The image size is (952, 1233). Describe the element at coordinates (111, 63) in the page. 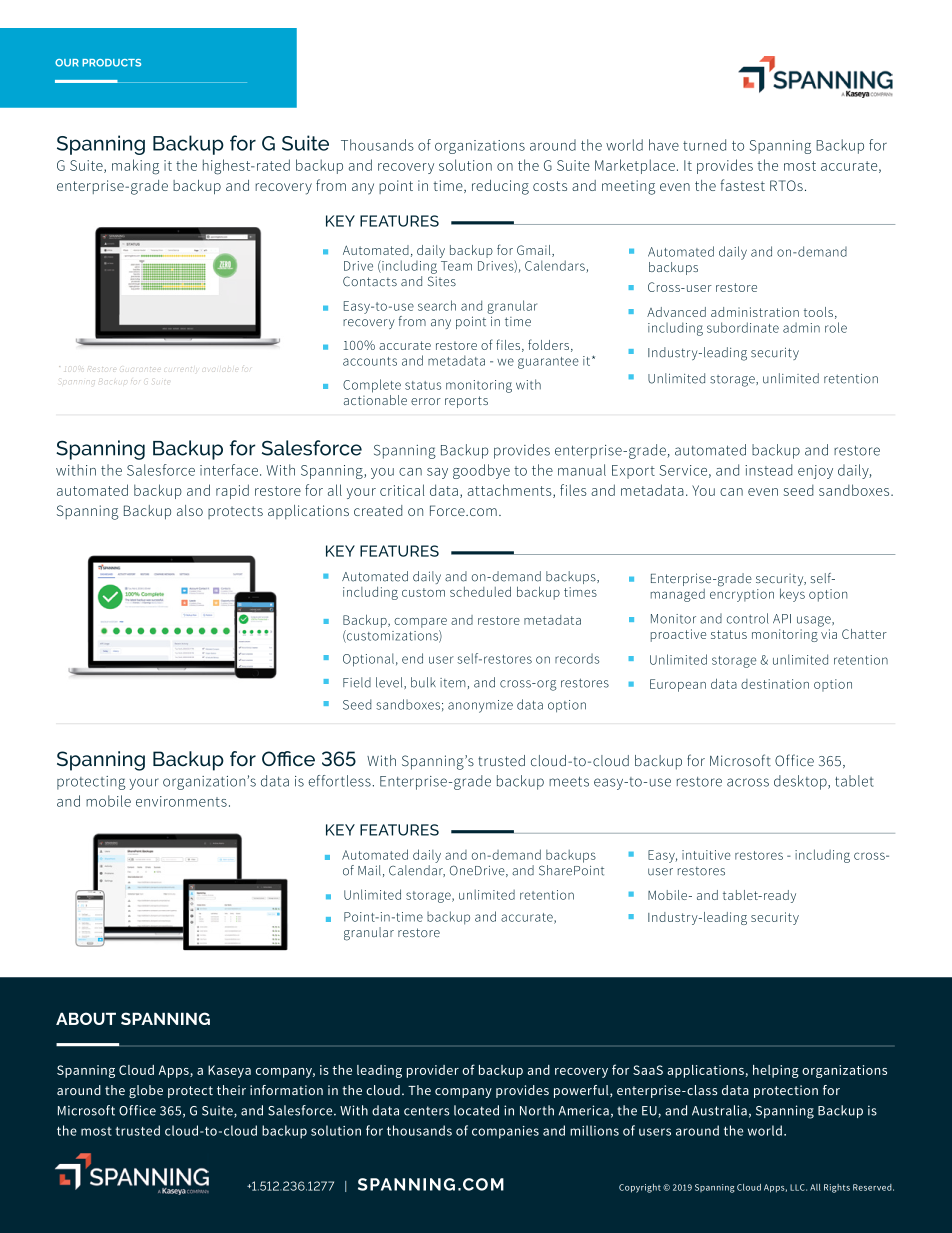

I see `PRODUCTS` at that location.
